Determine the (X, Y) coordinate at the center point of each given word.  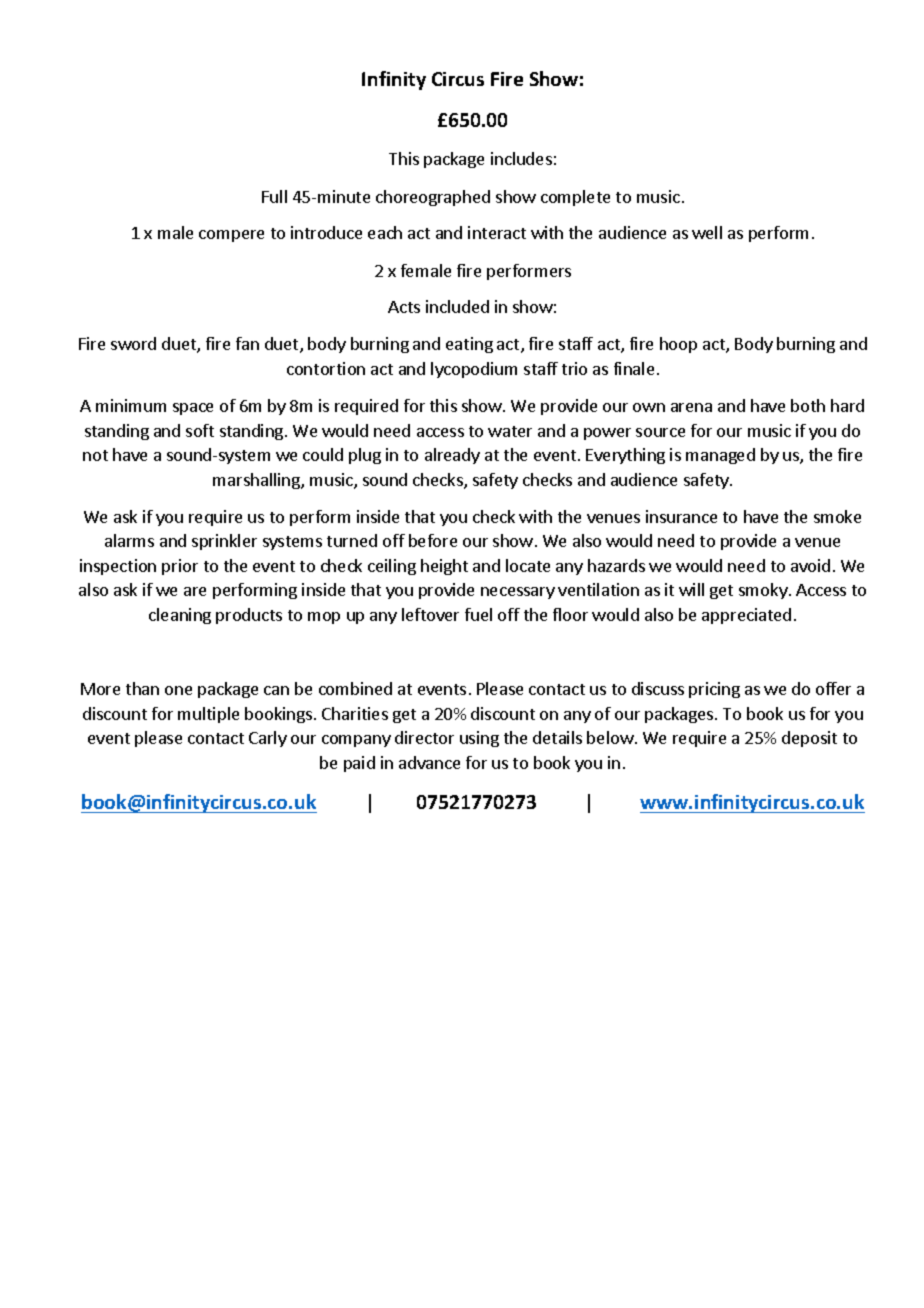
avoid (810, 565)
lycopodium (474, 370)
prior (180, 567)
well (707, 232)
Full (274, 196)
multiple (208, 715)
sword (133, 343)
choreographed (433, 198)
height (444, 567)
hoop (678, 345)
